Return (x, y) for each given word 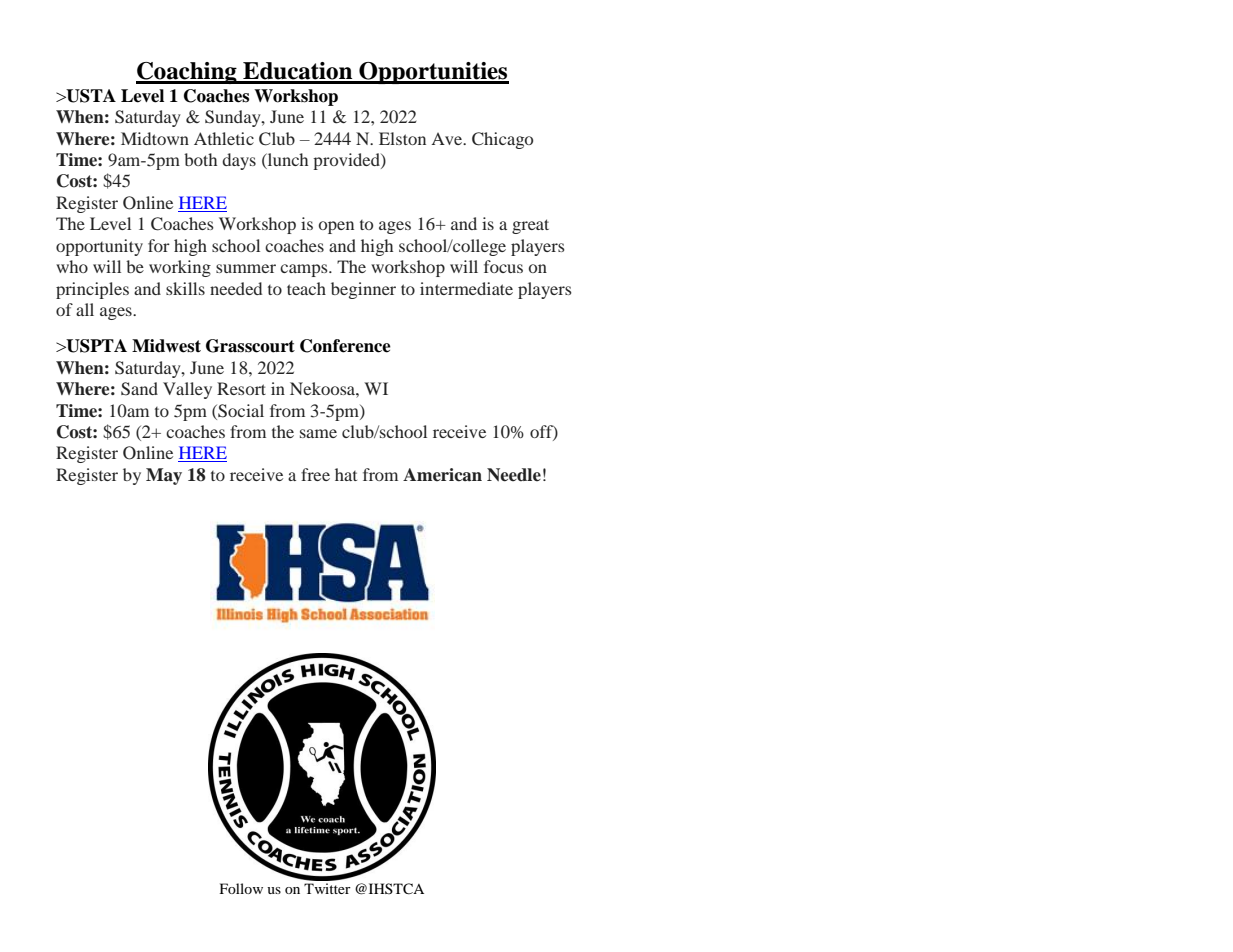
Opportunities (433, 73)
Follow (241, 888)
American (442, 475)
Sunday (234, 118)
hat (346, 474)
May (164, 476)
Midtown (155, 138)
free (315, 474)
